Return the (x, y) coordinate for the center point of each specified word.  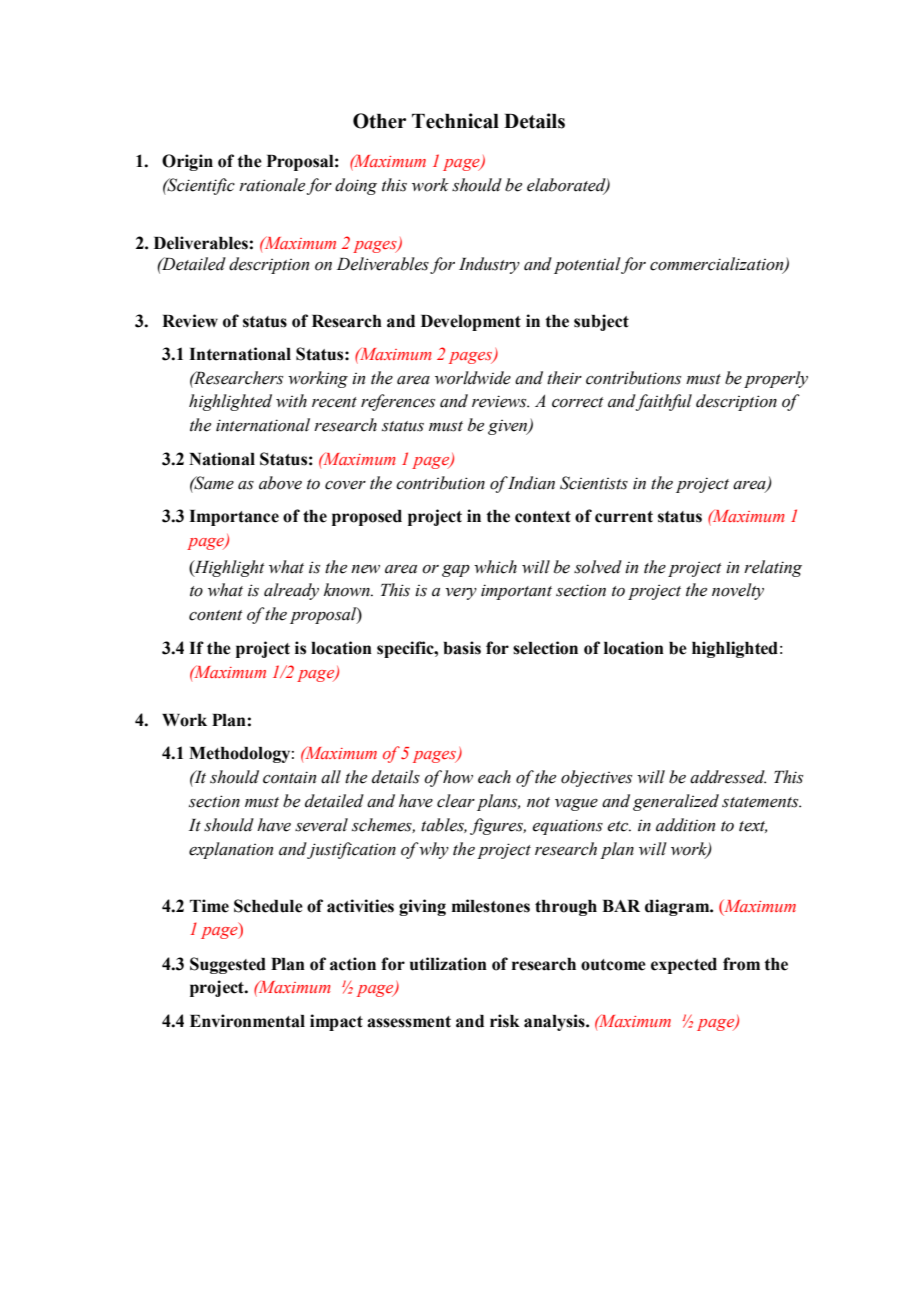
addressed (728, 777)
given (509, 427)
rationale (272, 185)
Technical (455, 121)
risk (505, 1021)
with (291, 401)
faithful (663, 402)
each (494, 777)
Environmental (247, 1021)
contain (289, 777)
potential (586, 265)
